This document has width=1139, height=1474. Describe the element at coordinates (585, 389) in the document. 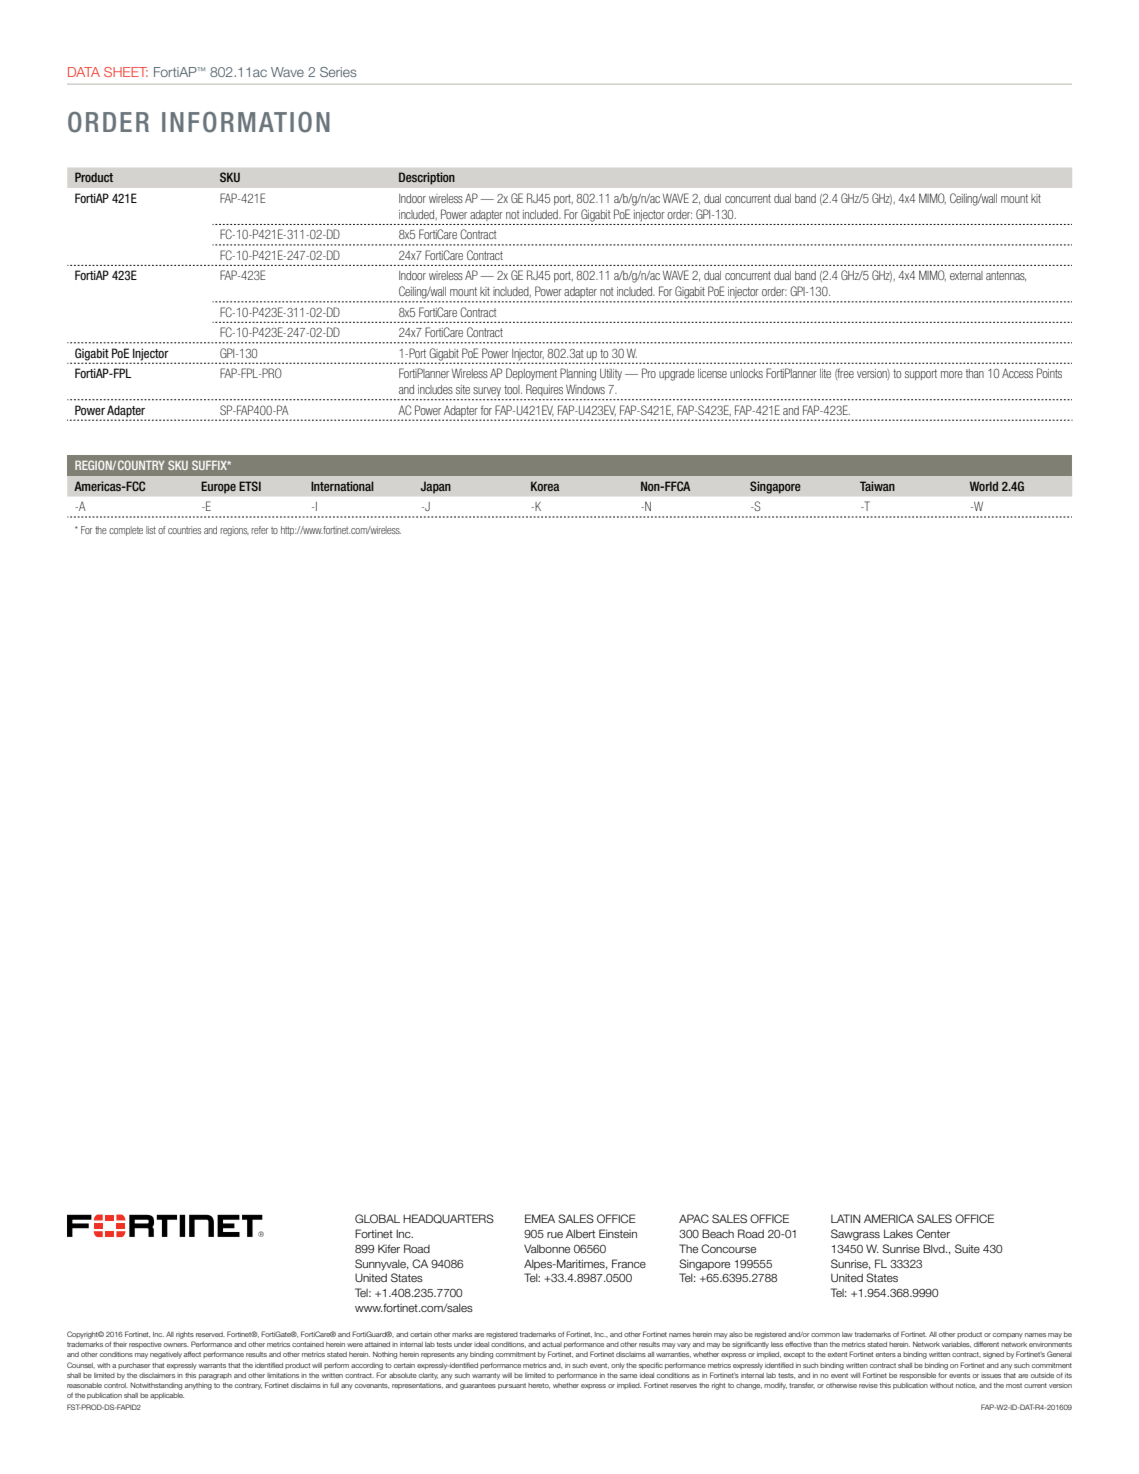

I see `Windows` at that location.
